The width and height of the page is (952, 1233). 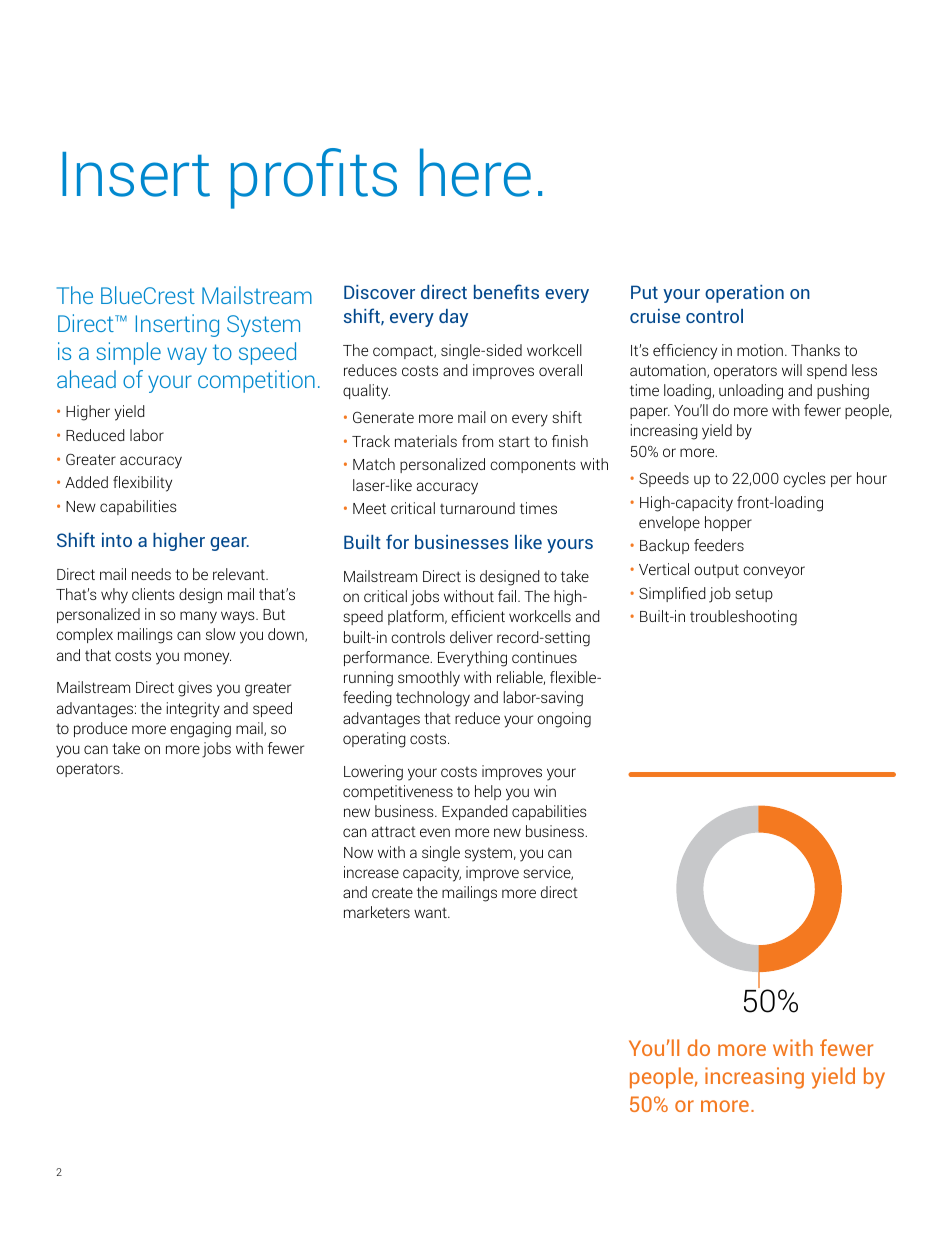 I want to click on turnaround, so click(x=477, y=508).
